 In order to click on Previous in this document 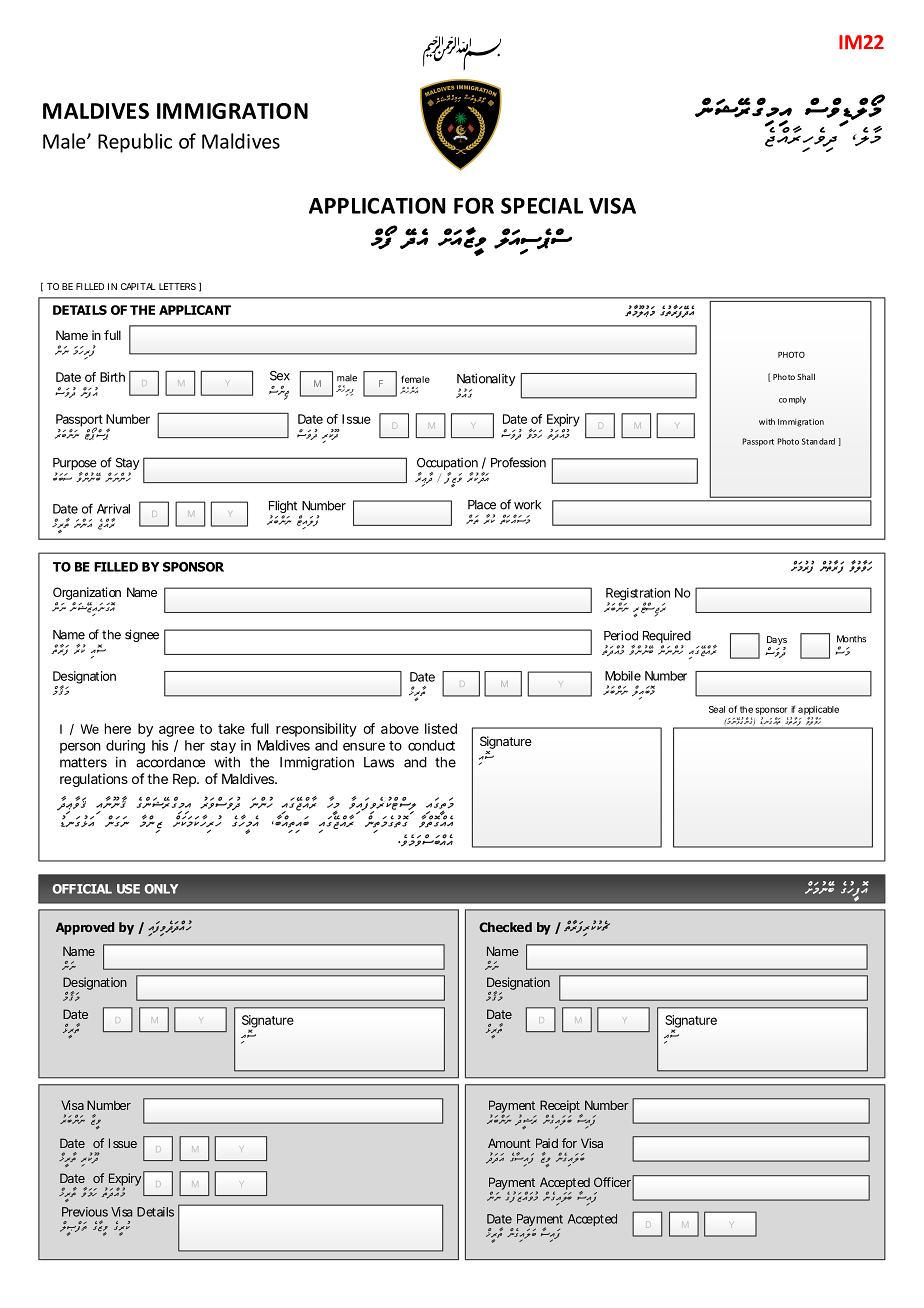, I will do `click(85, 1212)`.
